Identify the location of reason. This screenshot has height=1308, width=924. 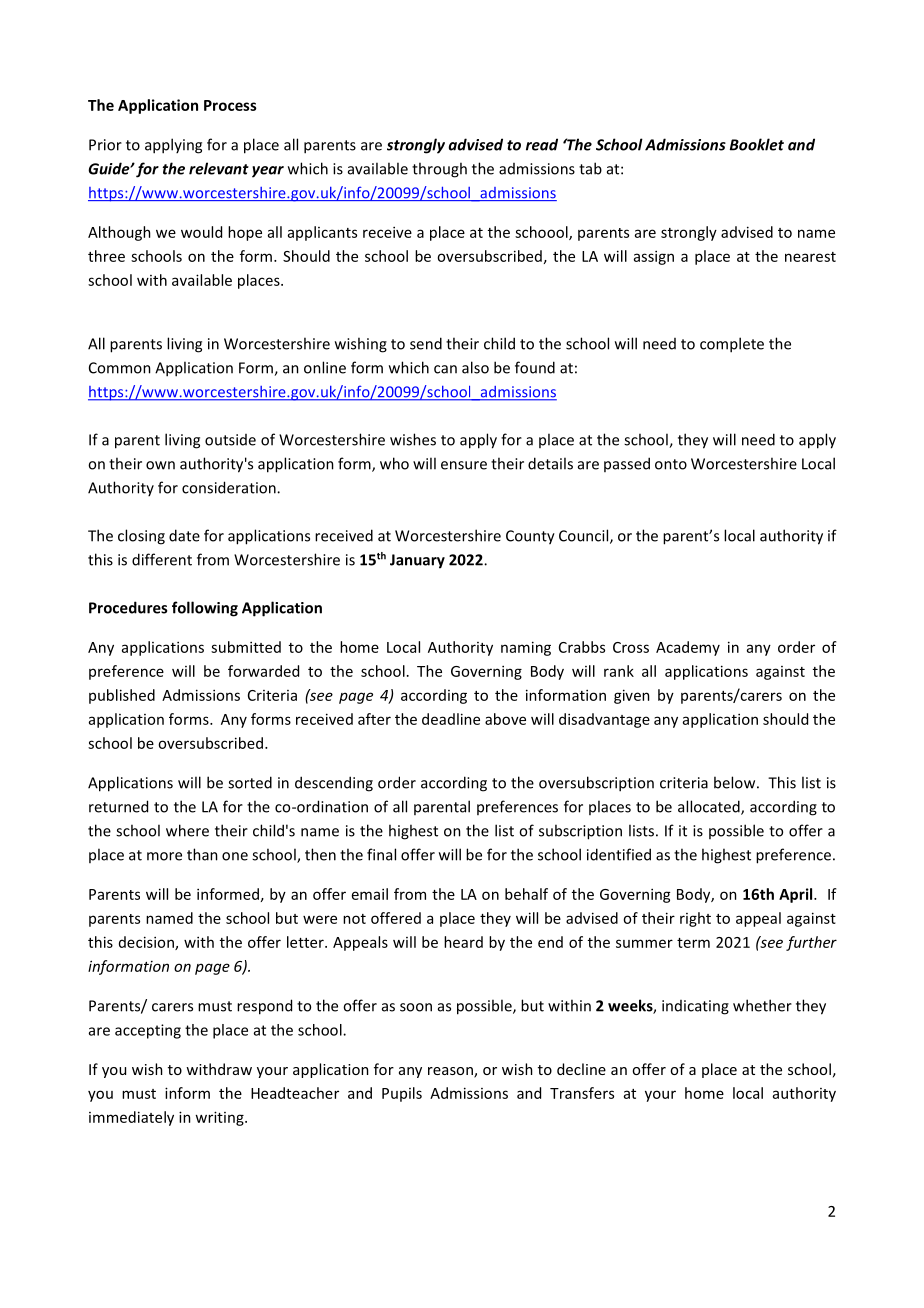
(451, 1072).
